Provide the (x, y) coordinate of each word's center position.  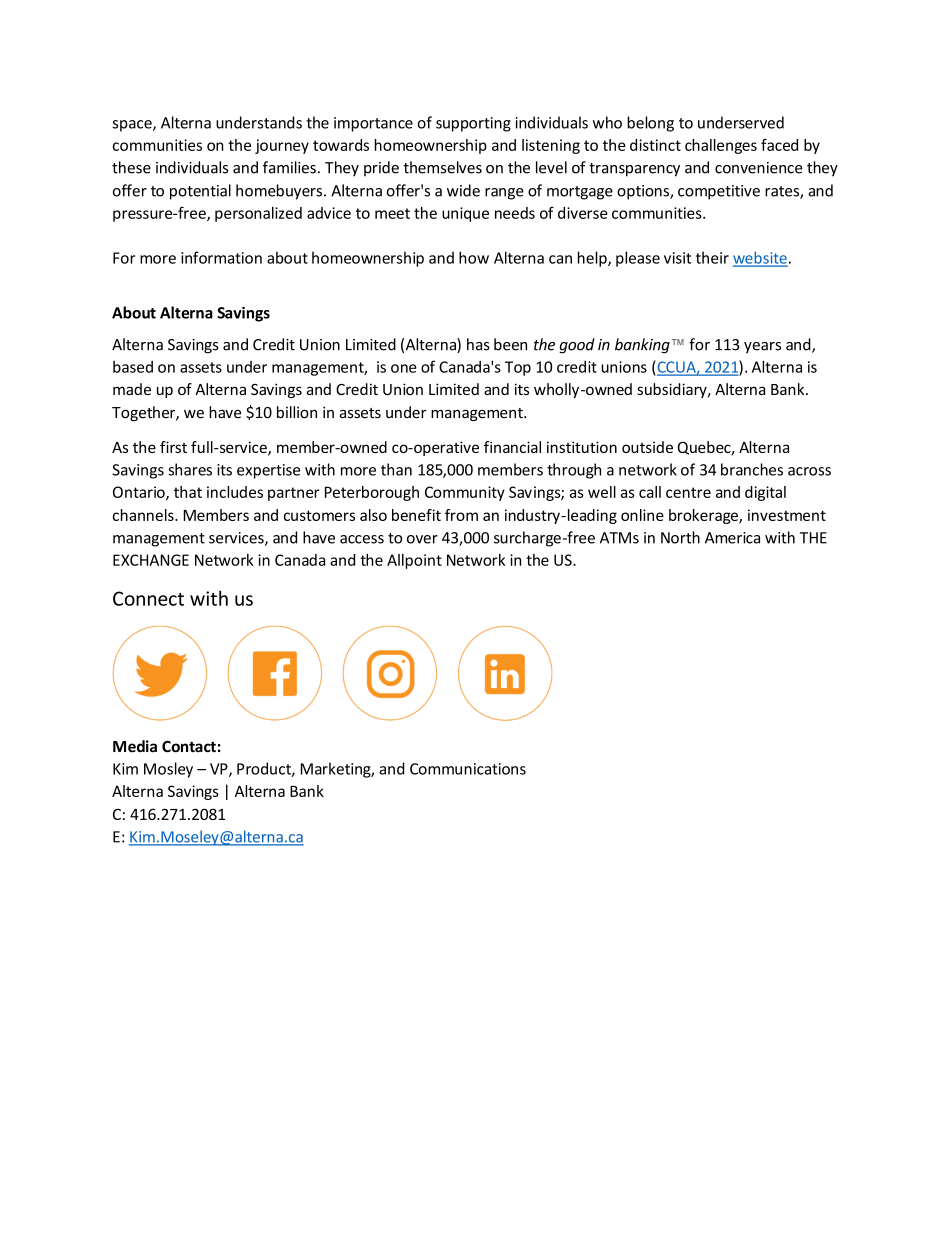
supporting (473, 124)
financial (512, 447)
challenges (721, 146)
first (173, 447)
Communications (468, 769)
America (732, 538)
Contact (189, 747)
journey (282, 146)
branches (752, 469)
